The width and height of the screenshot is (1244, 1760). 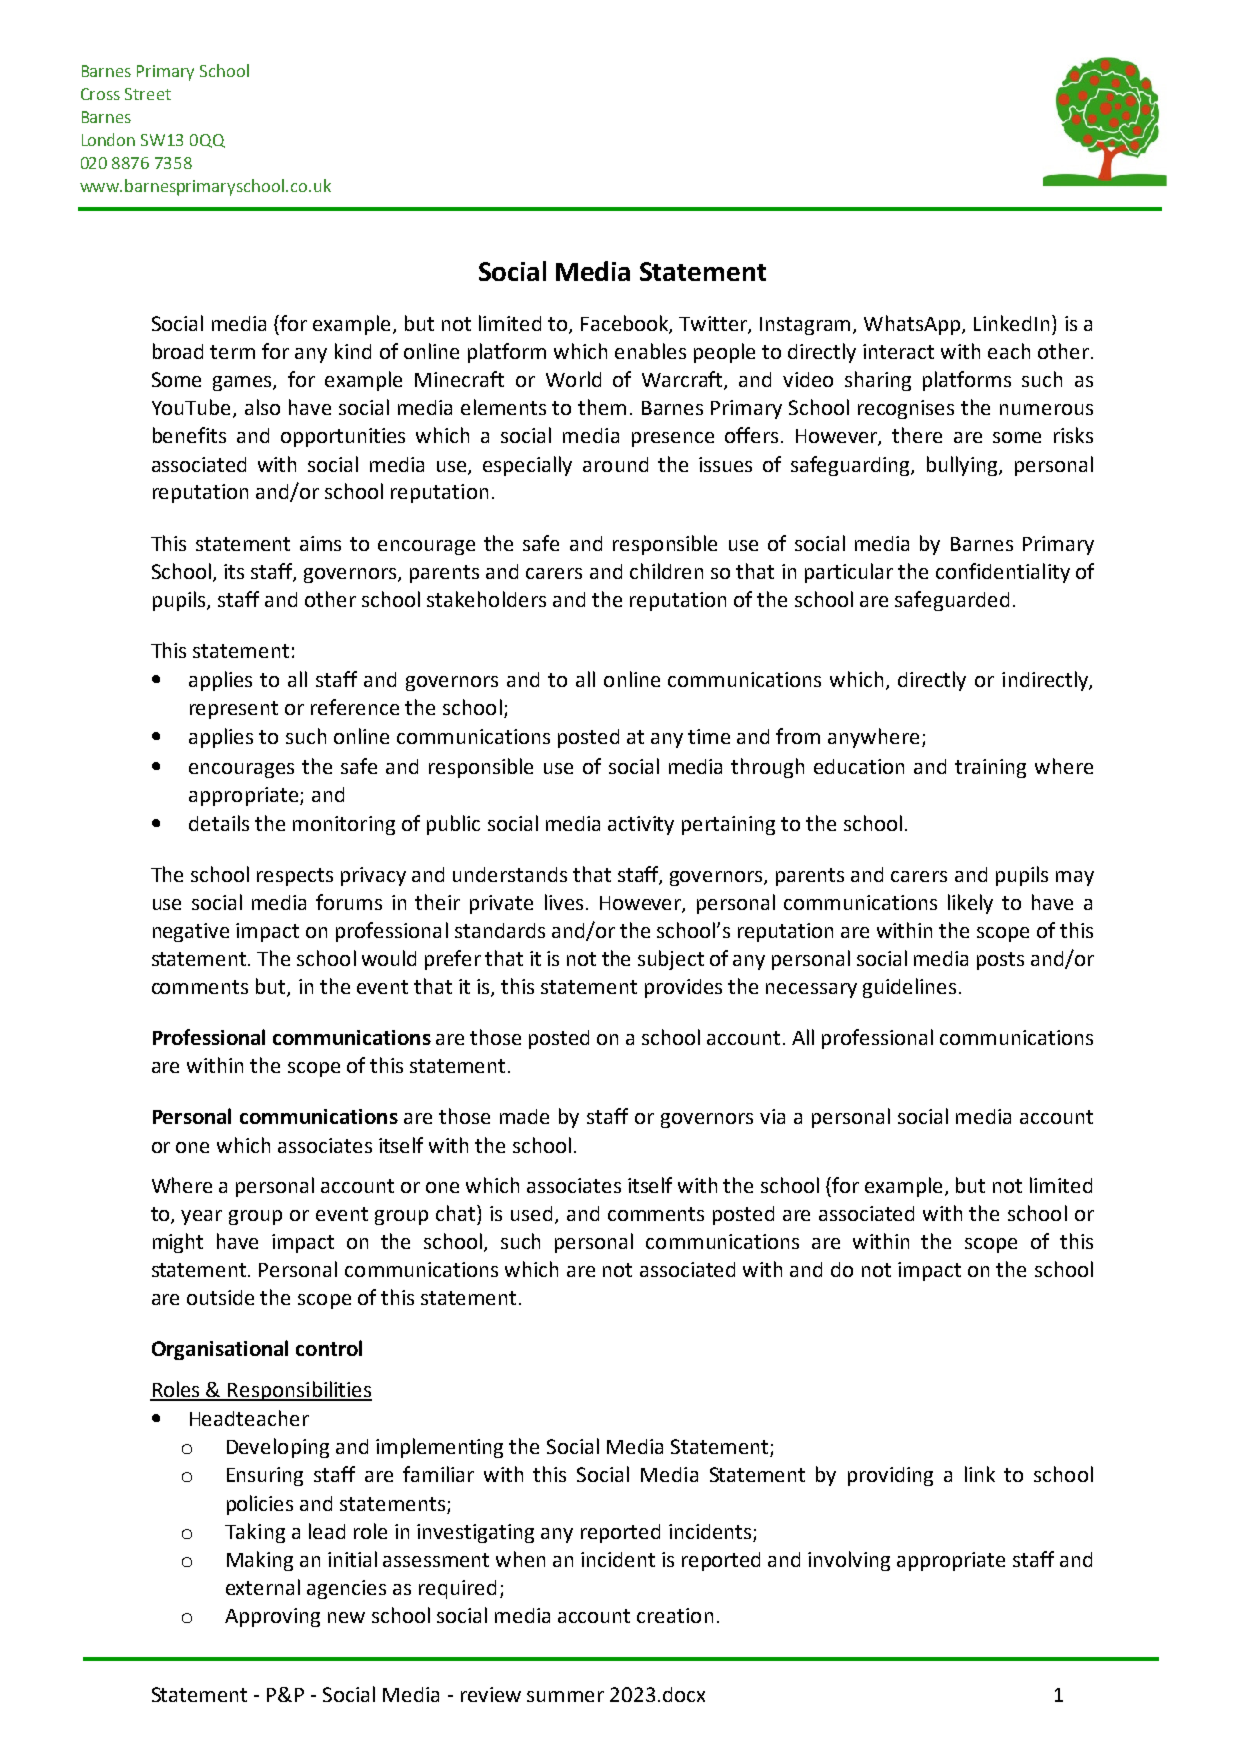 I want to click on benefits, so click(x=189, y=435).
